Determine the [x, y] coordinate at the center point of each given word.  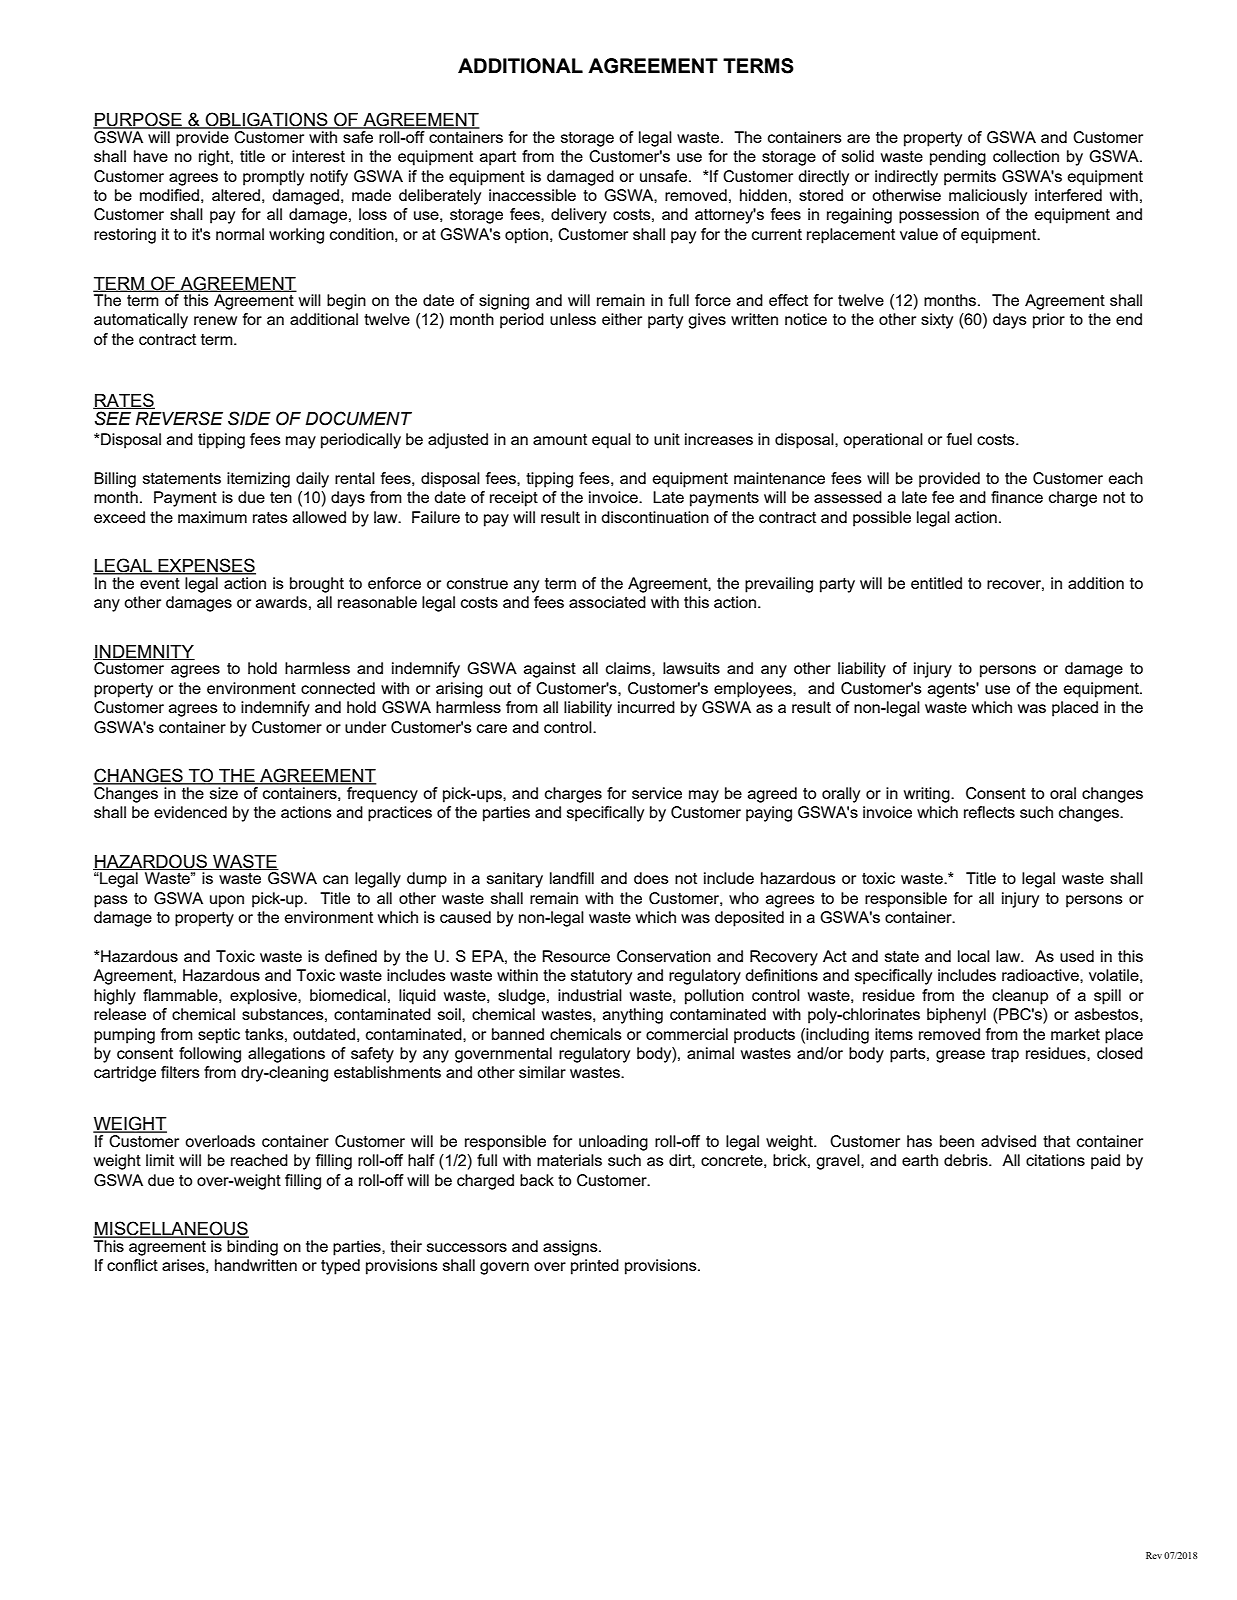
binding [252, 1248]
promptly [273, 178]
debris [967, 1160]
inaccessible [532, 195]
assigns [571, 1248]
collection [1026, 156]
